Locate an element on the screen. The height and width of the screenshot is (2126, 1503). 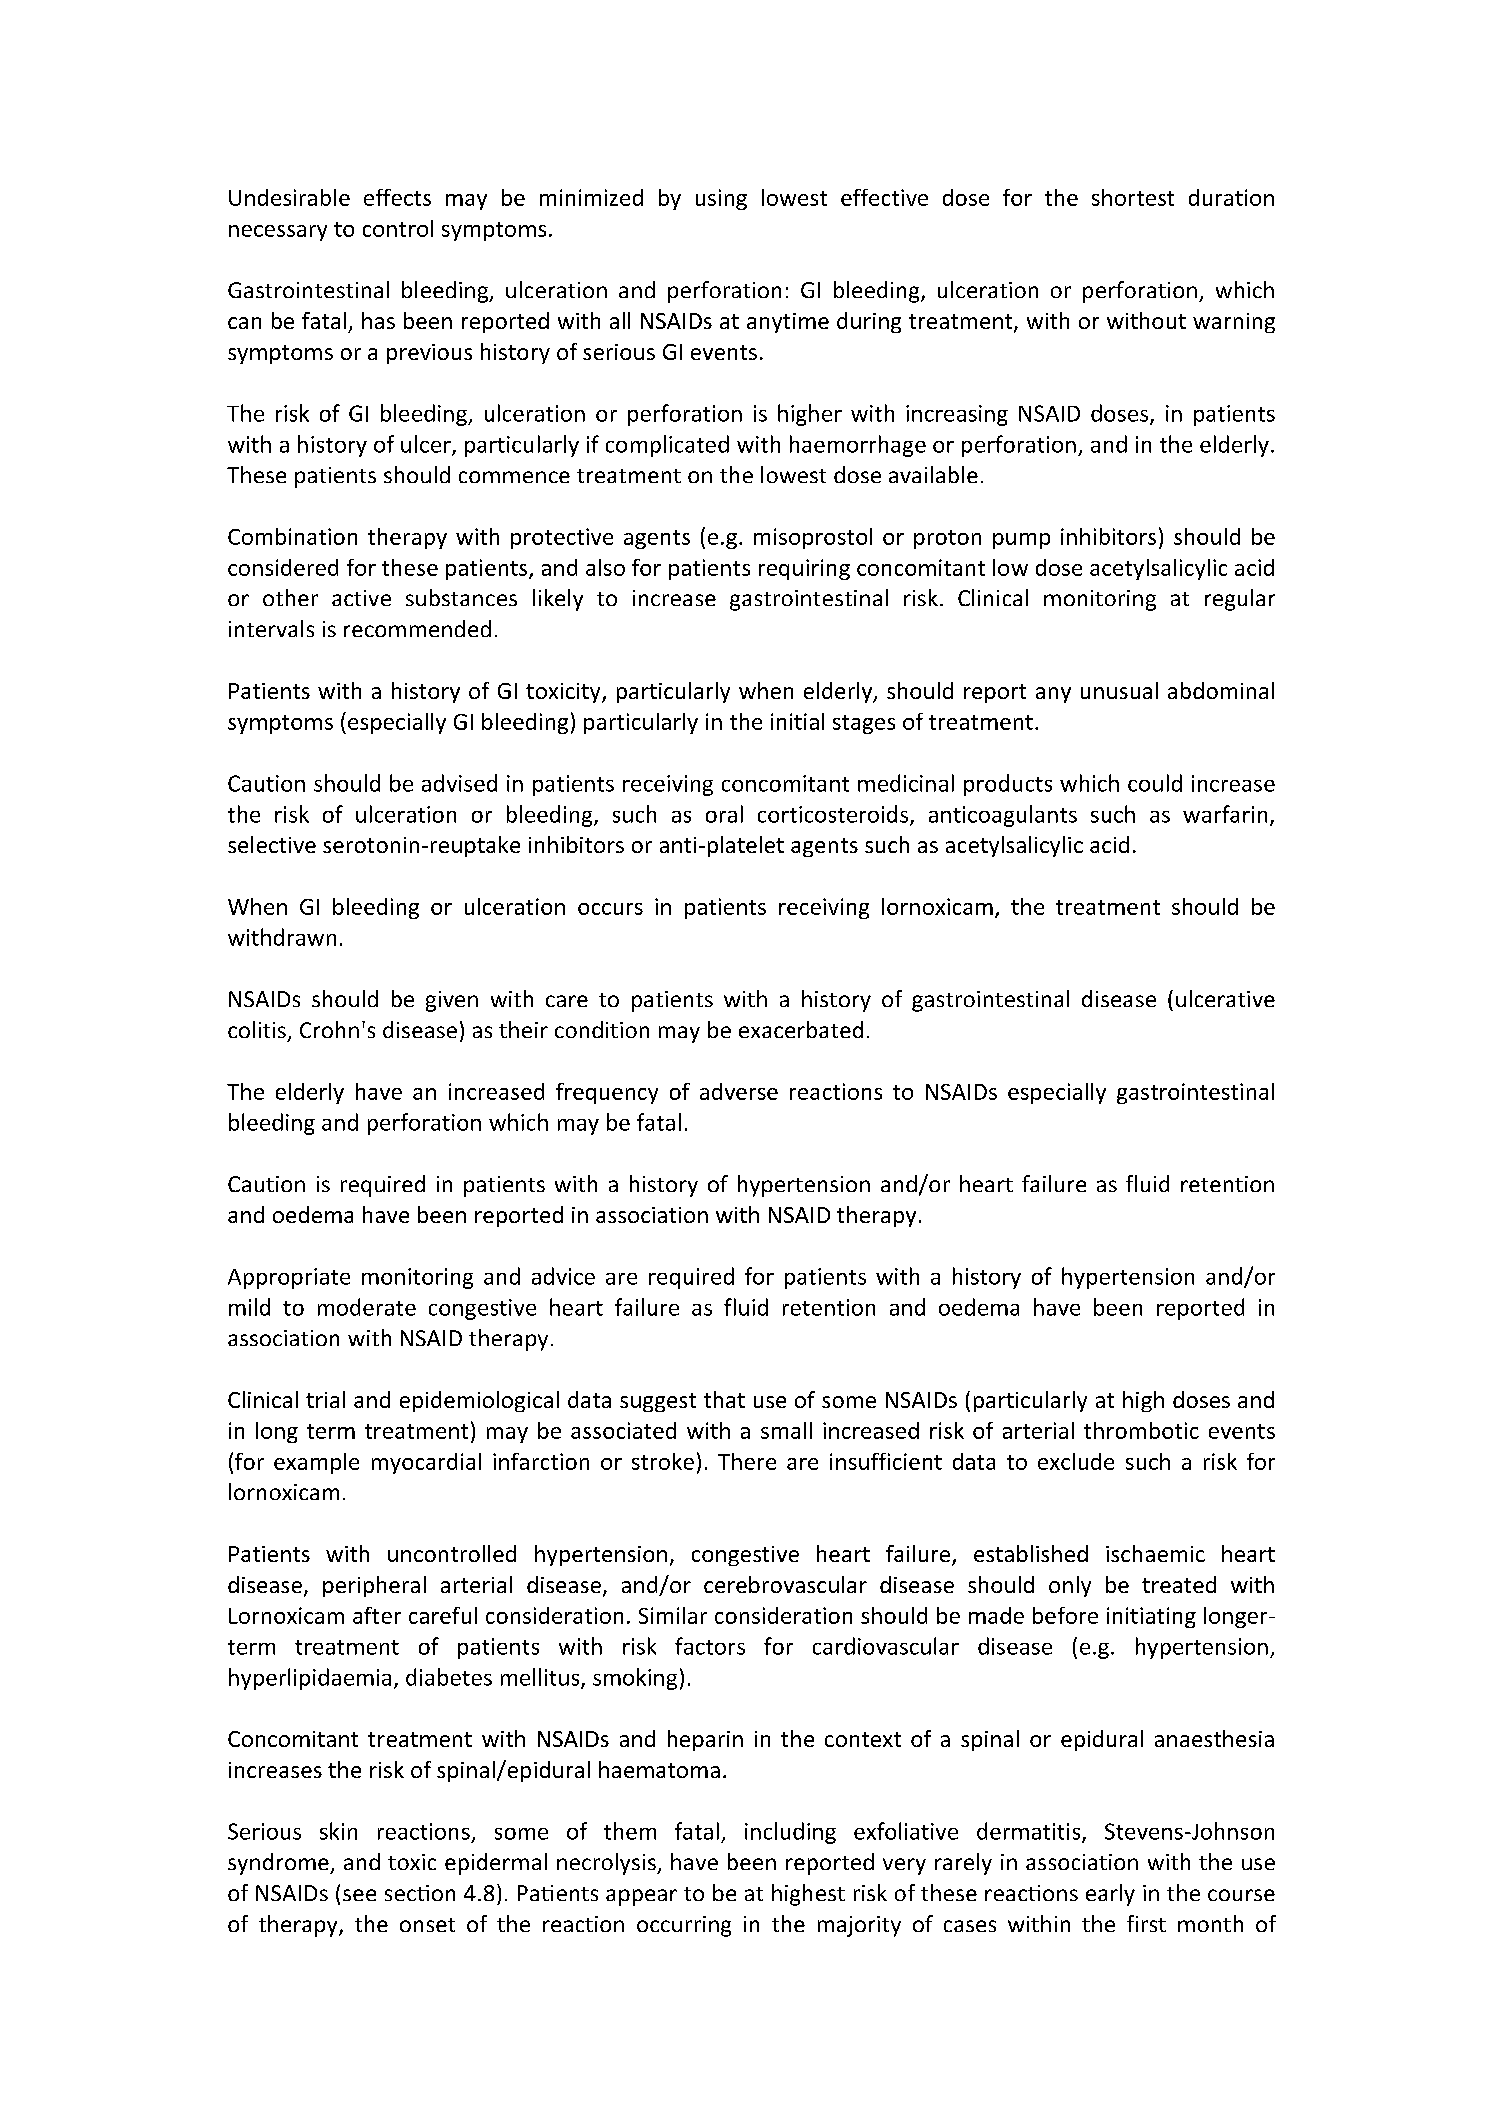
unusual is located at coordinates (1119, 690).
